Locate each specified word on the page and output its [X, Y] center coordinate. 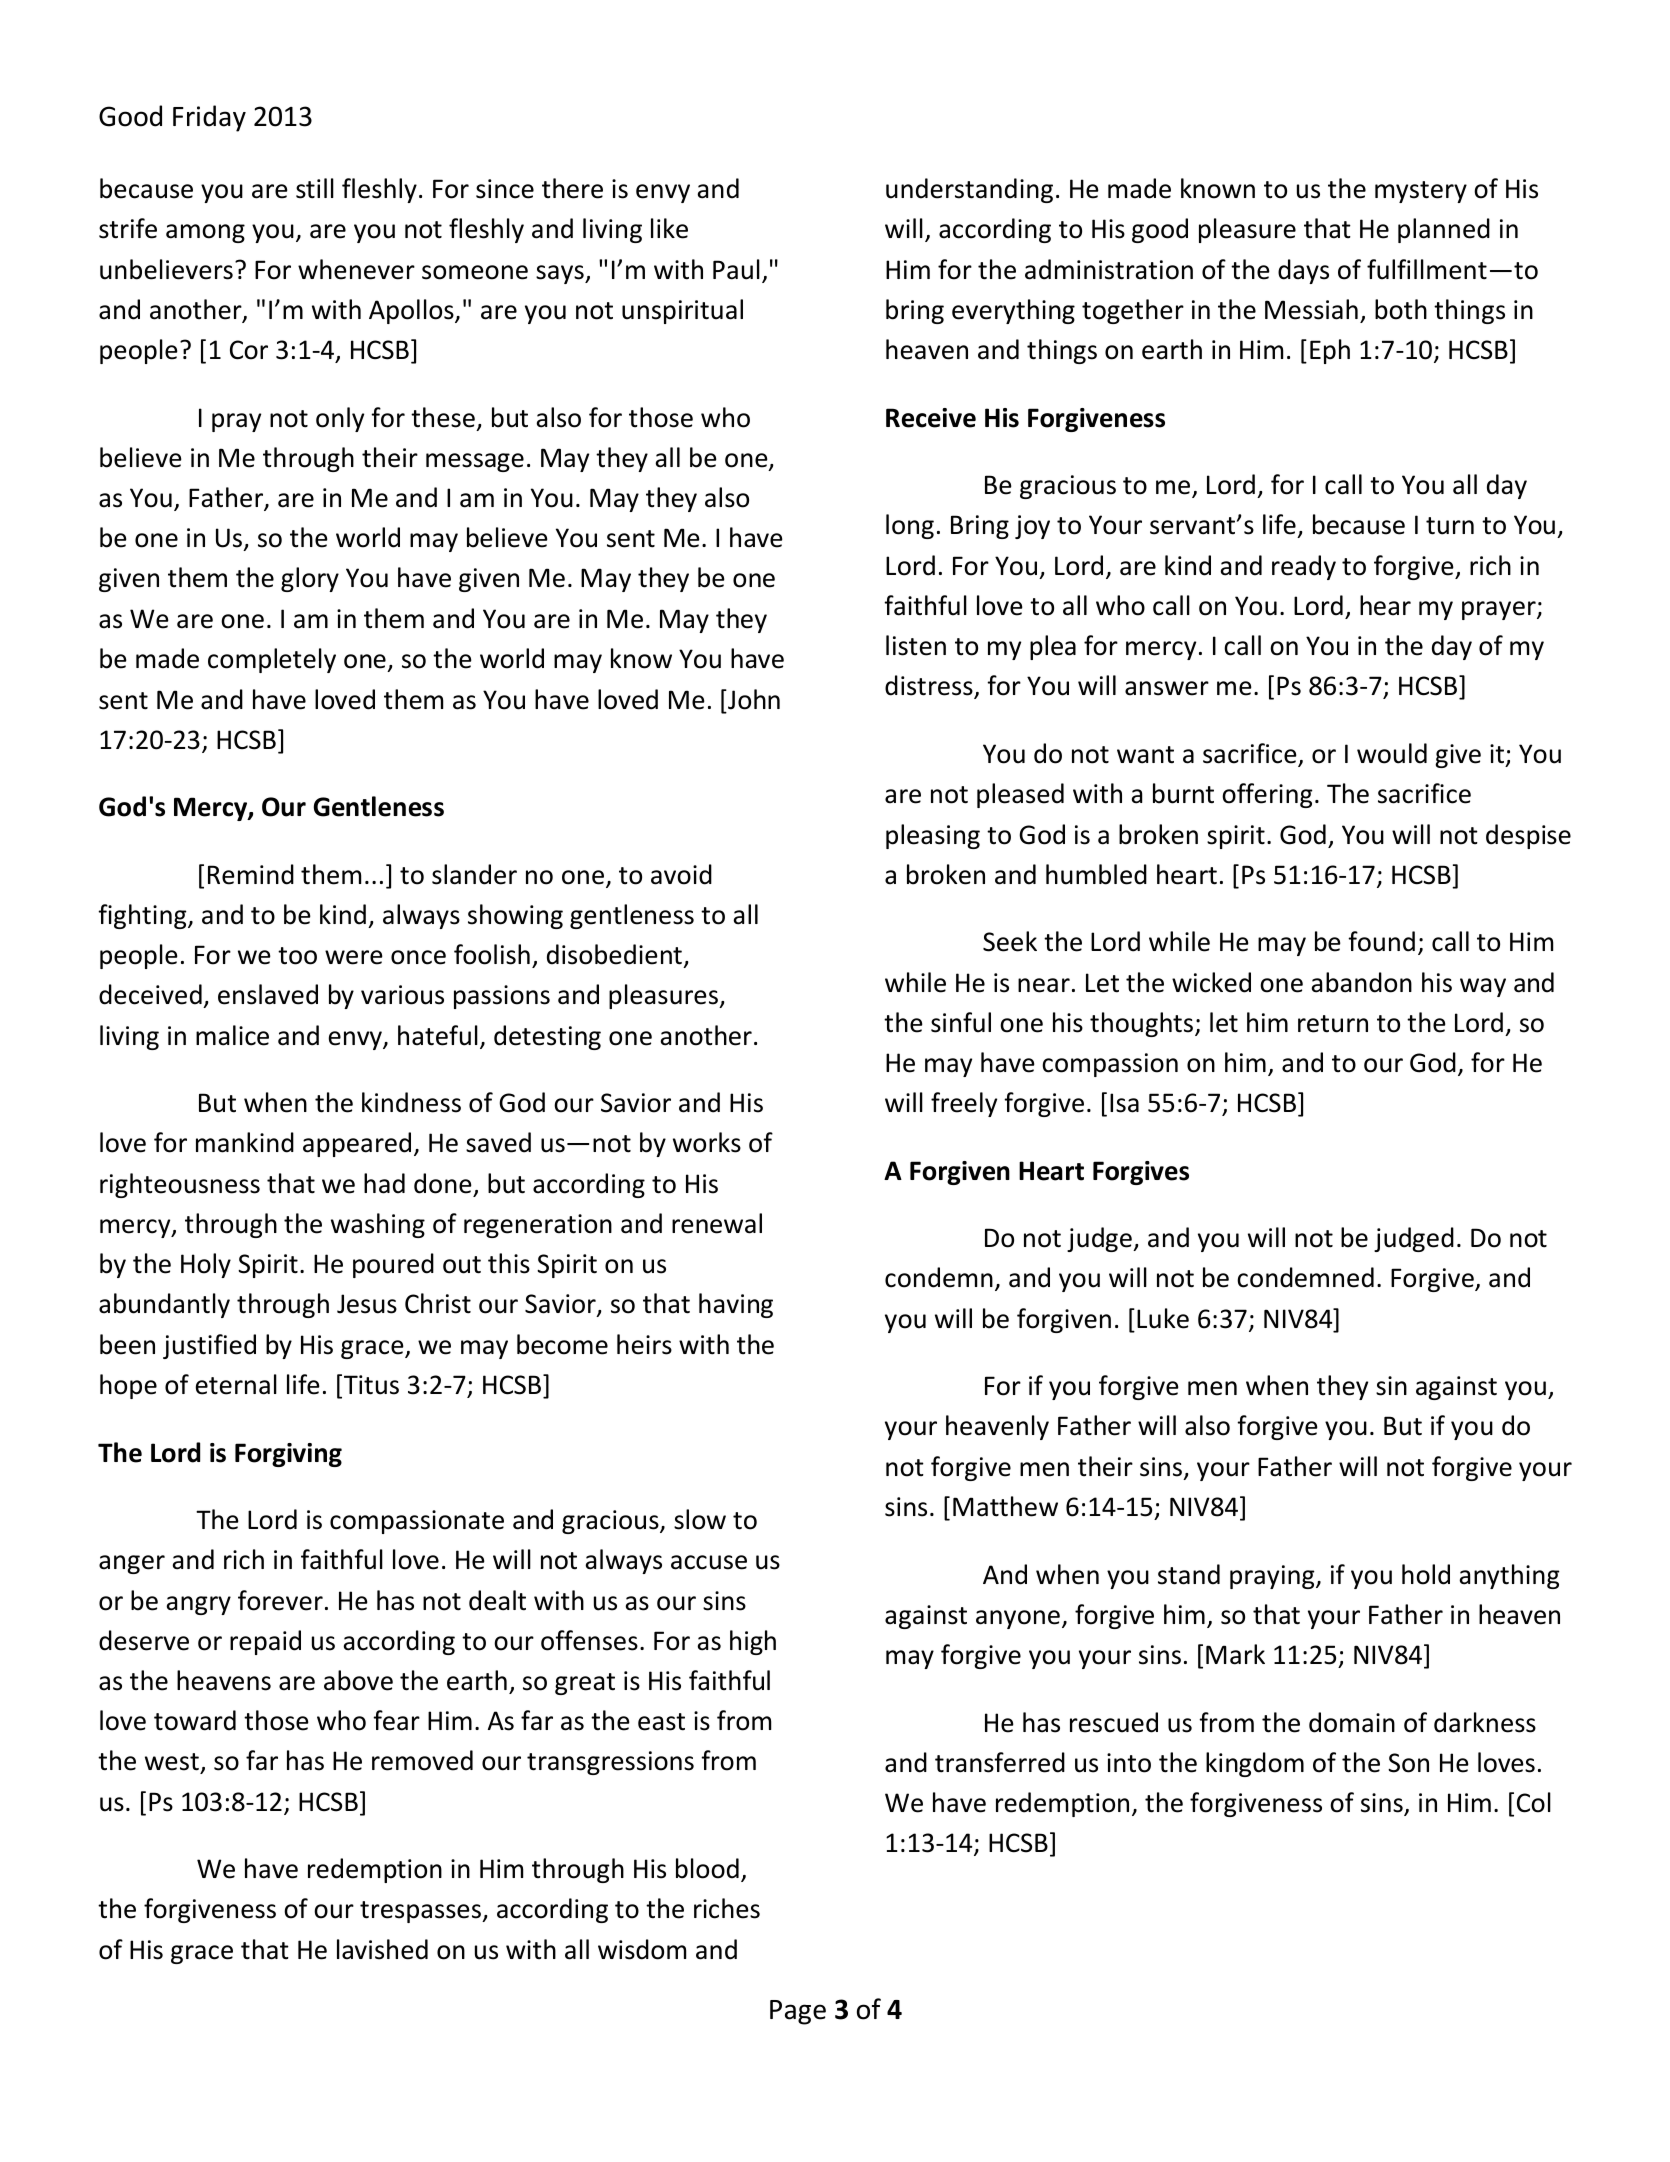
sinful [961, 1022]
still [315, 188]
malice [232, 1035]
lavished [382, 1949]
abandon [1361, 982]
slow [700, 1519]
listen [916, 645]
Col [1534, 1802]
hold [1426, 1574]
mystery [1421, 192]
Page [798, 2012]
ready [1304, 567]
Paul [736, 269]
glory [310, 579]
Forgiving [288, 1455]
